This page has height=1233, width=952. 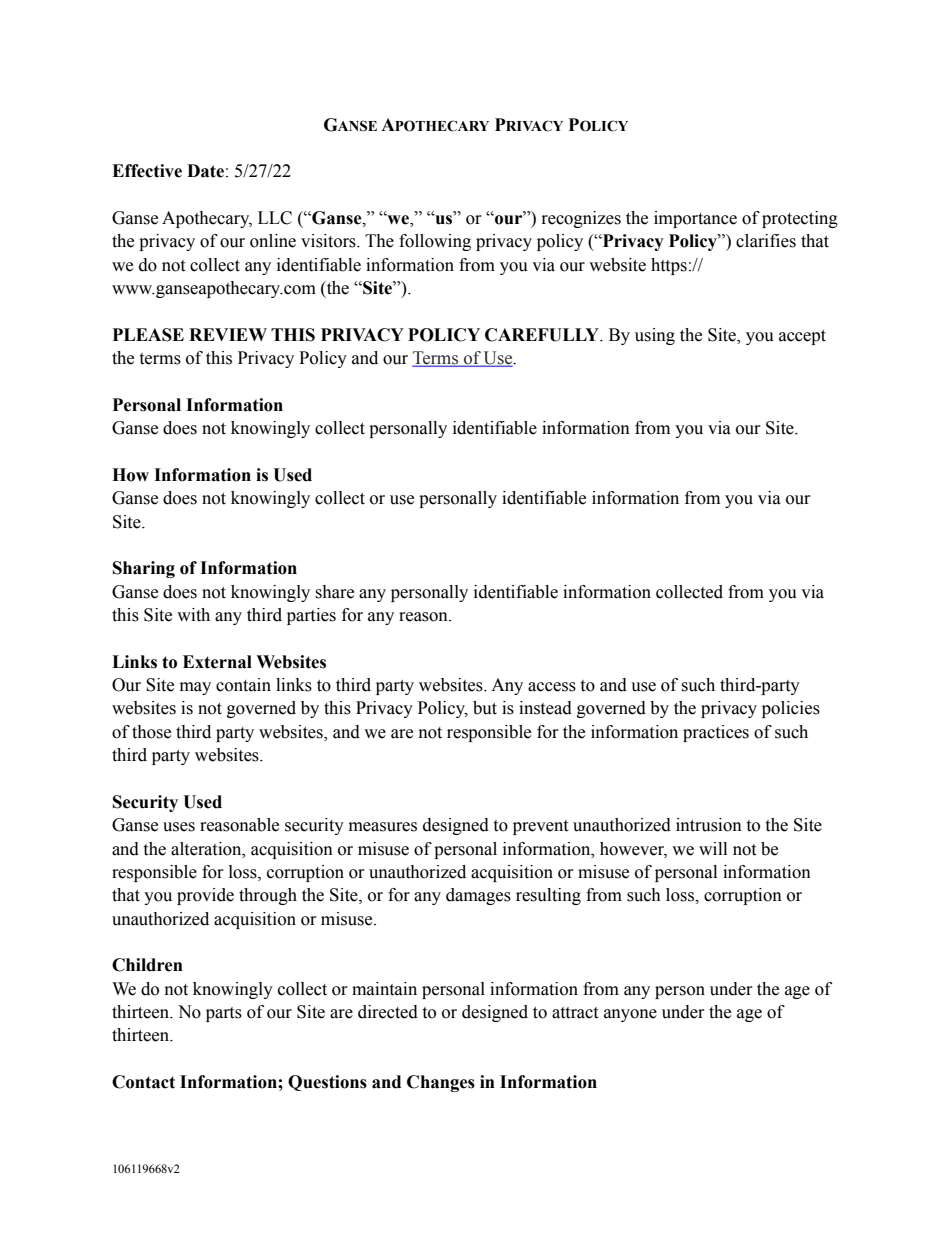 What do you see at coordinates (193, 615) in the page?
I see `with` at bounding box center [193, 615].
